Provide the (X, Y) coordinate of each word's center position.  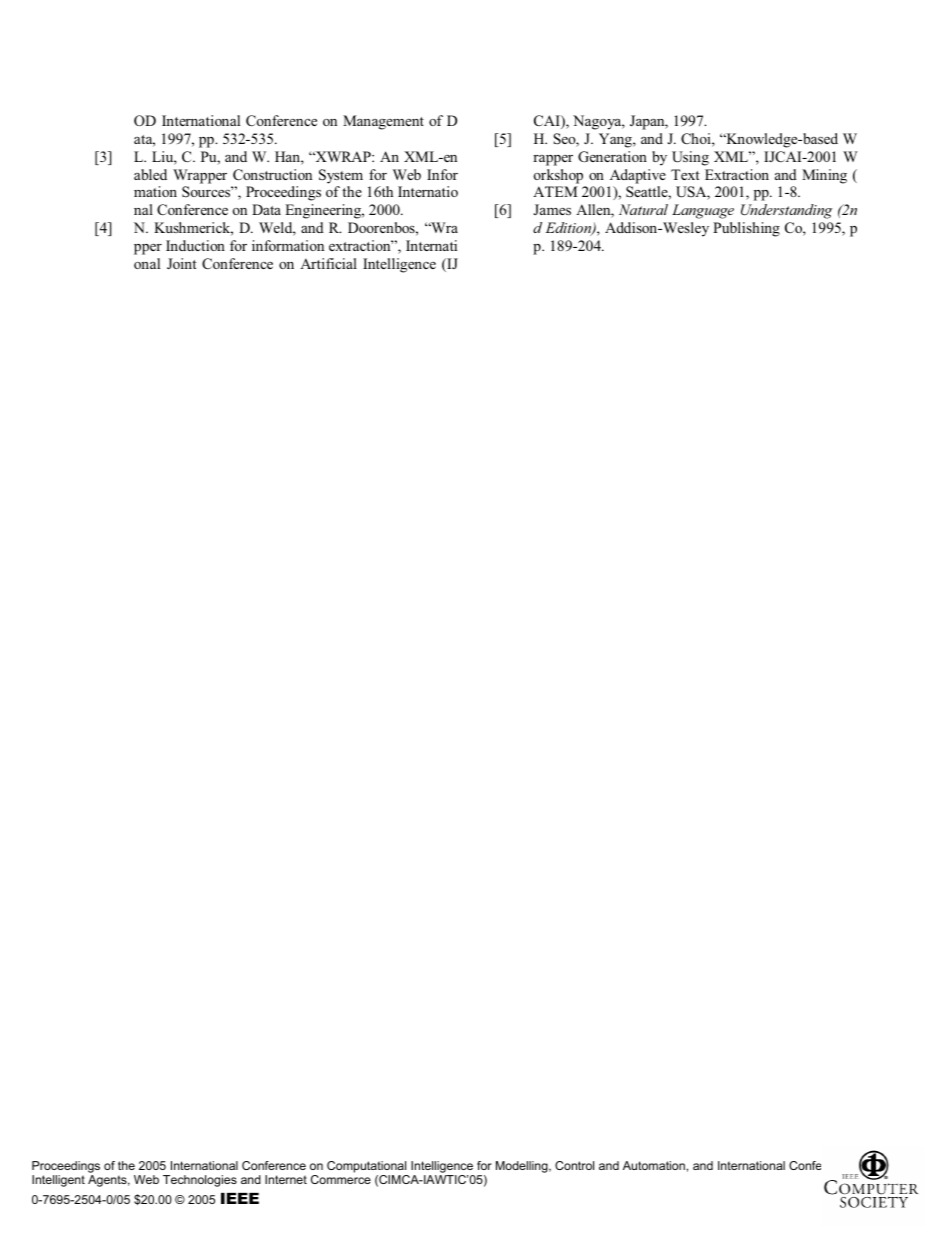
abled (150, 174)
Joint (182, 263)
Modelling (523, 1167)
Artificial (328, 263)
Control (574, 1165)
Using (690, 158)
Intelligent (58, 1181)
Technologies (200, 1181)
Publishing (746, 229)
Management (383, 122)
